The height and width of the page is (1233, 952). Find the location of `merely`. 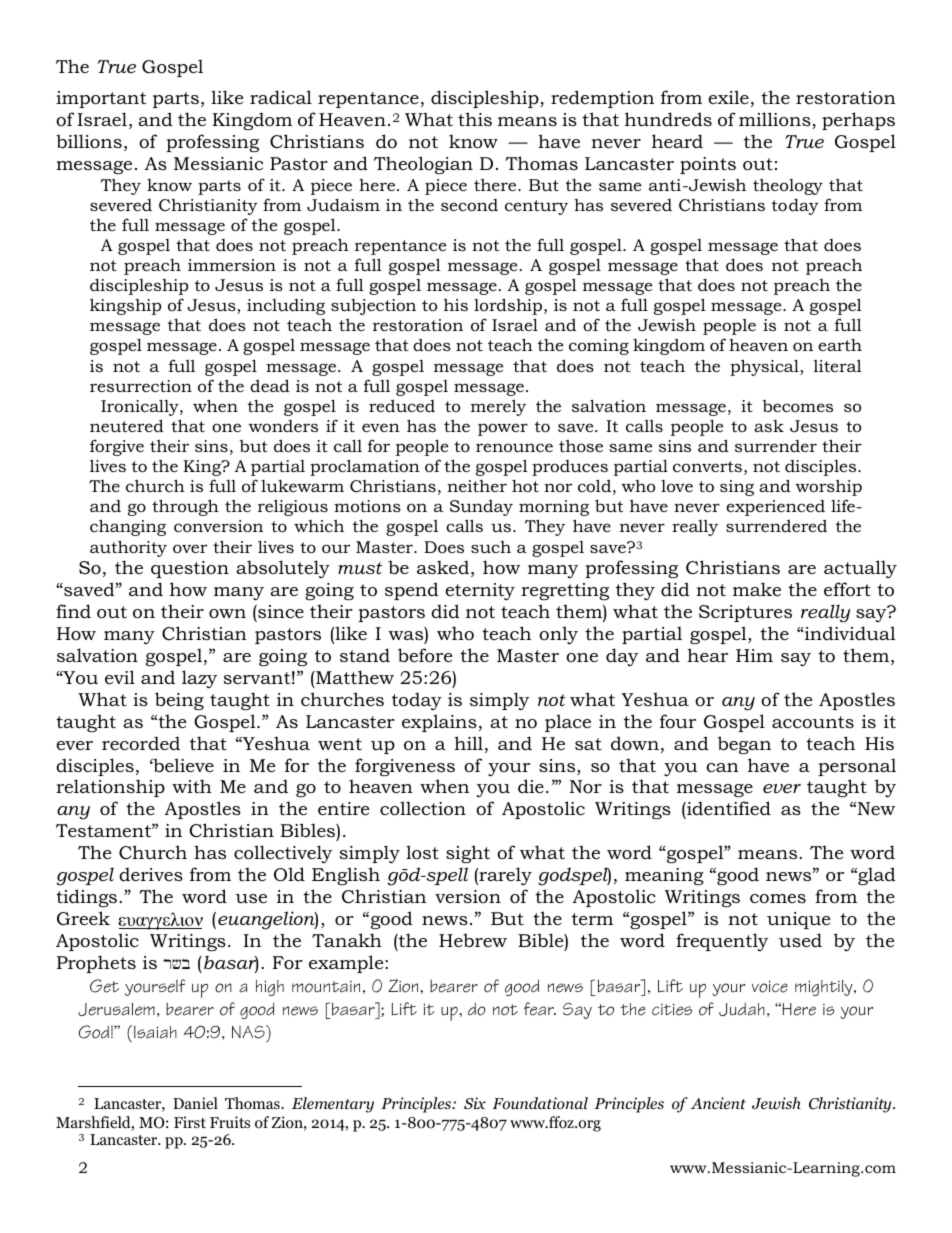

merely is located at coordinates (498, 407).
